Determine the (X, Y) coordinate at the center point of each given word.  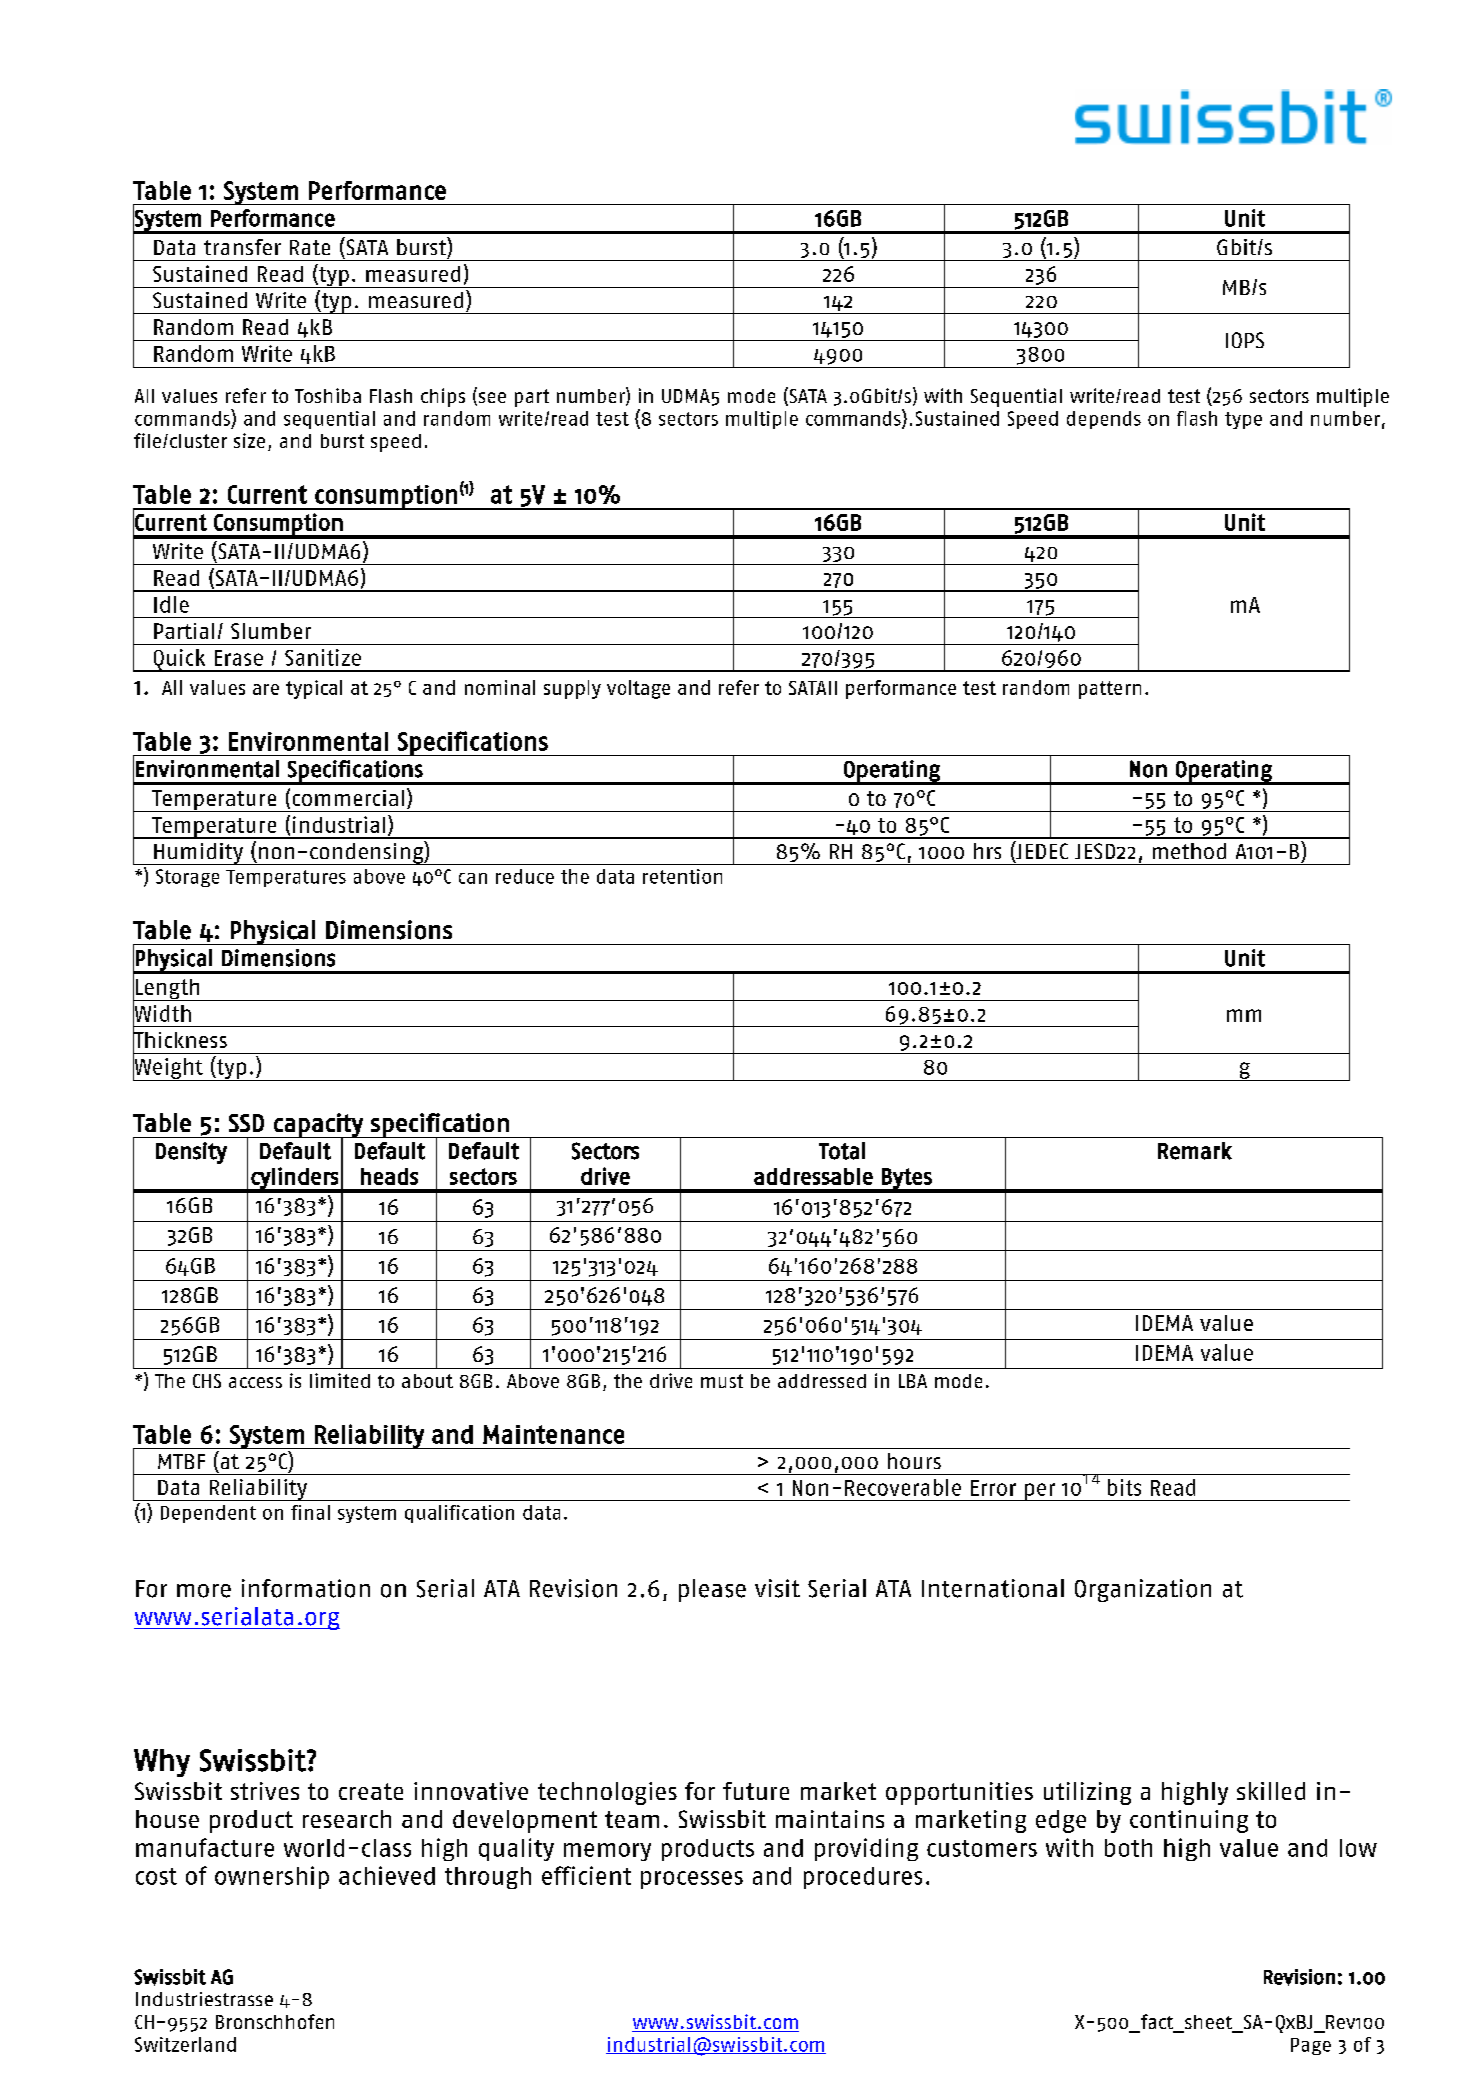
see (491, 399)
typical (314, 689)
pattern (1110, 690)
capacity (318, 1126)
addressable (813, 1176)
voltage (638, 689)
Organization (1143, 1590)
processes (692, 1880)
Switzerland (185, 2044)
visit (777, 1588)
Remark (1195, 1151)
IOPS (1245, 340)
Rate (310, 247)
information (306, 1588)
